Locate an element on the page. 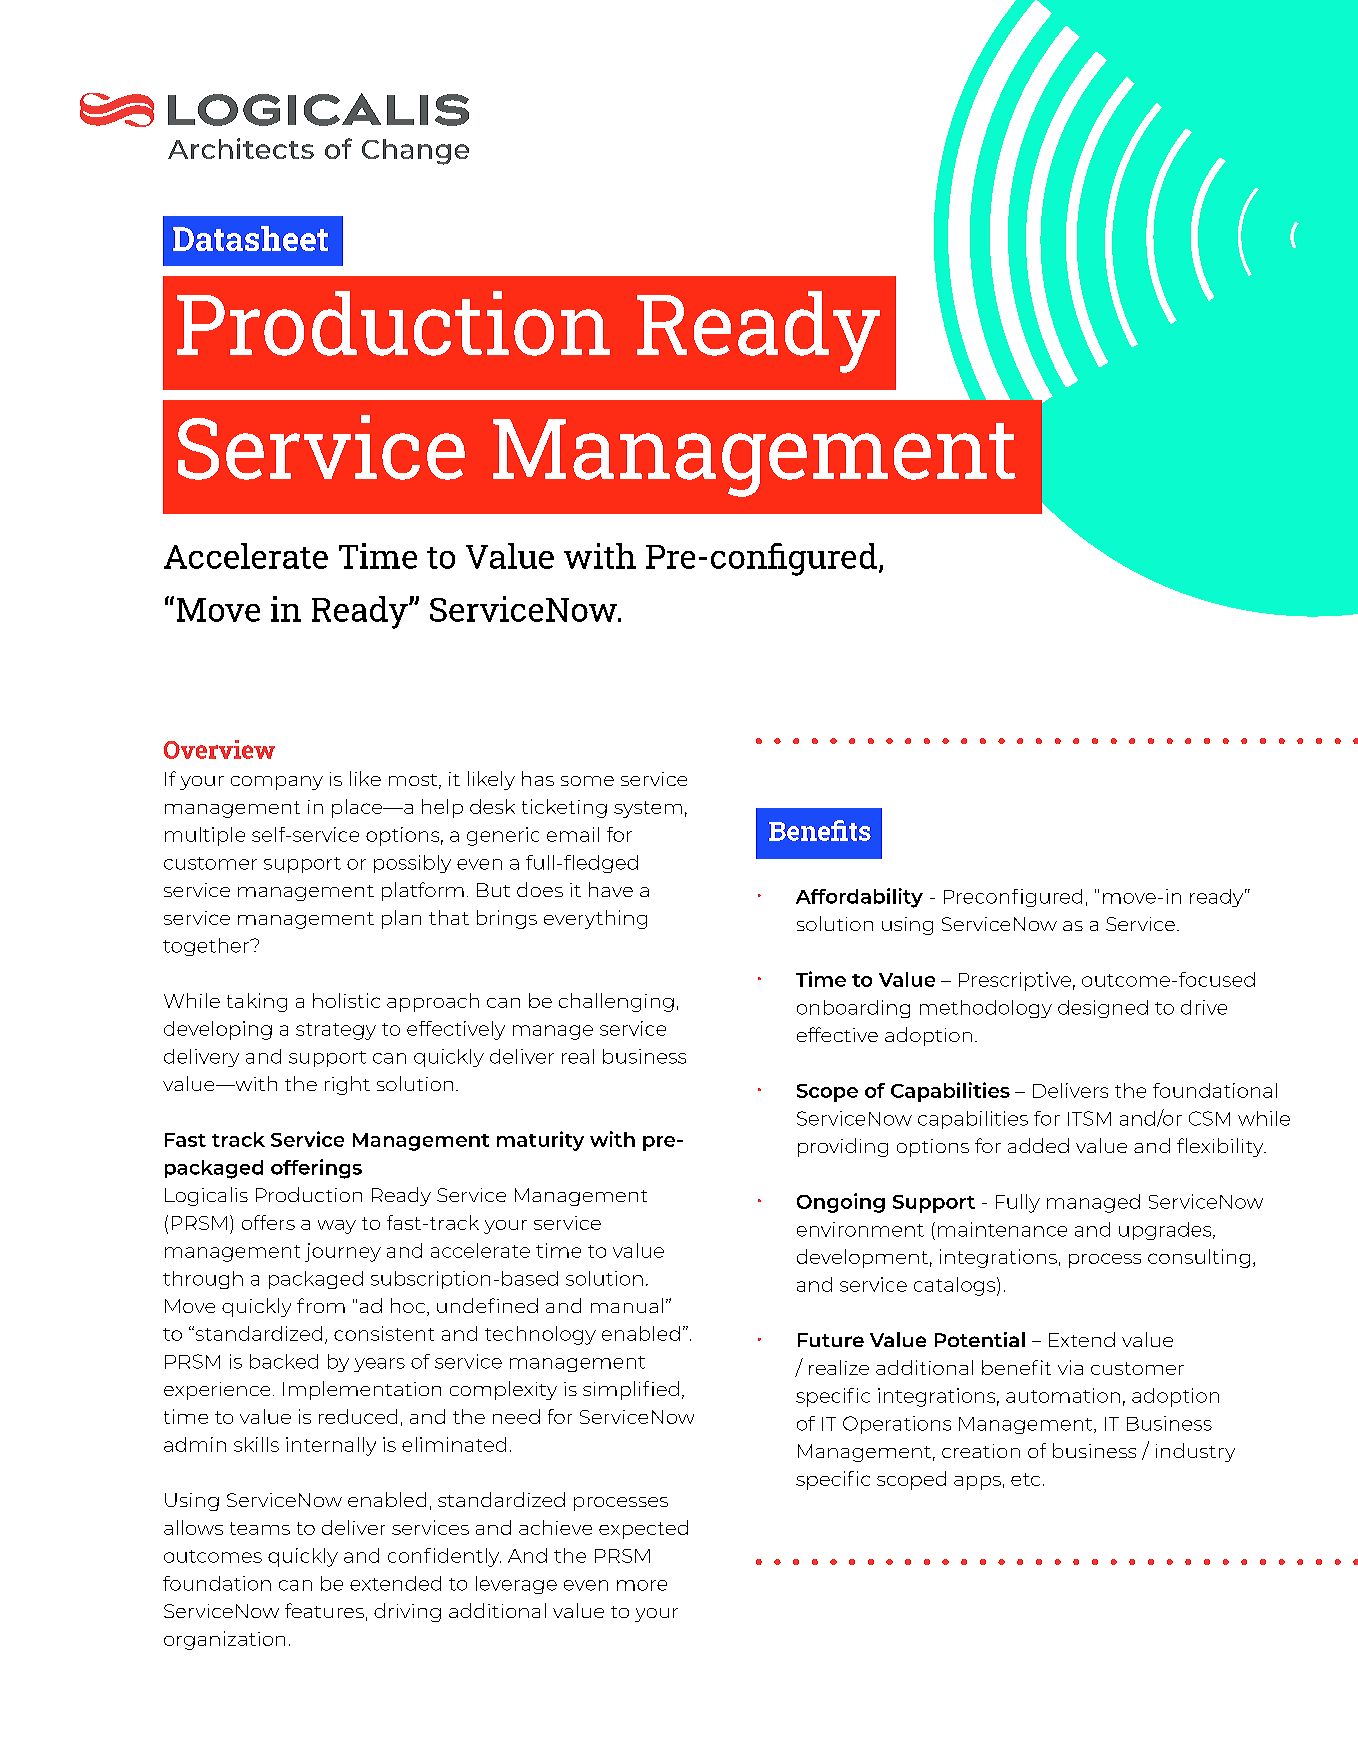 The width and height of the document is (1358, 1757). system is located at coordinates (648, 809).
